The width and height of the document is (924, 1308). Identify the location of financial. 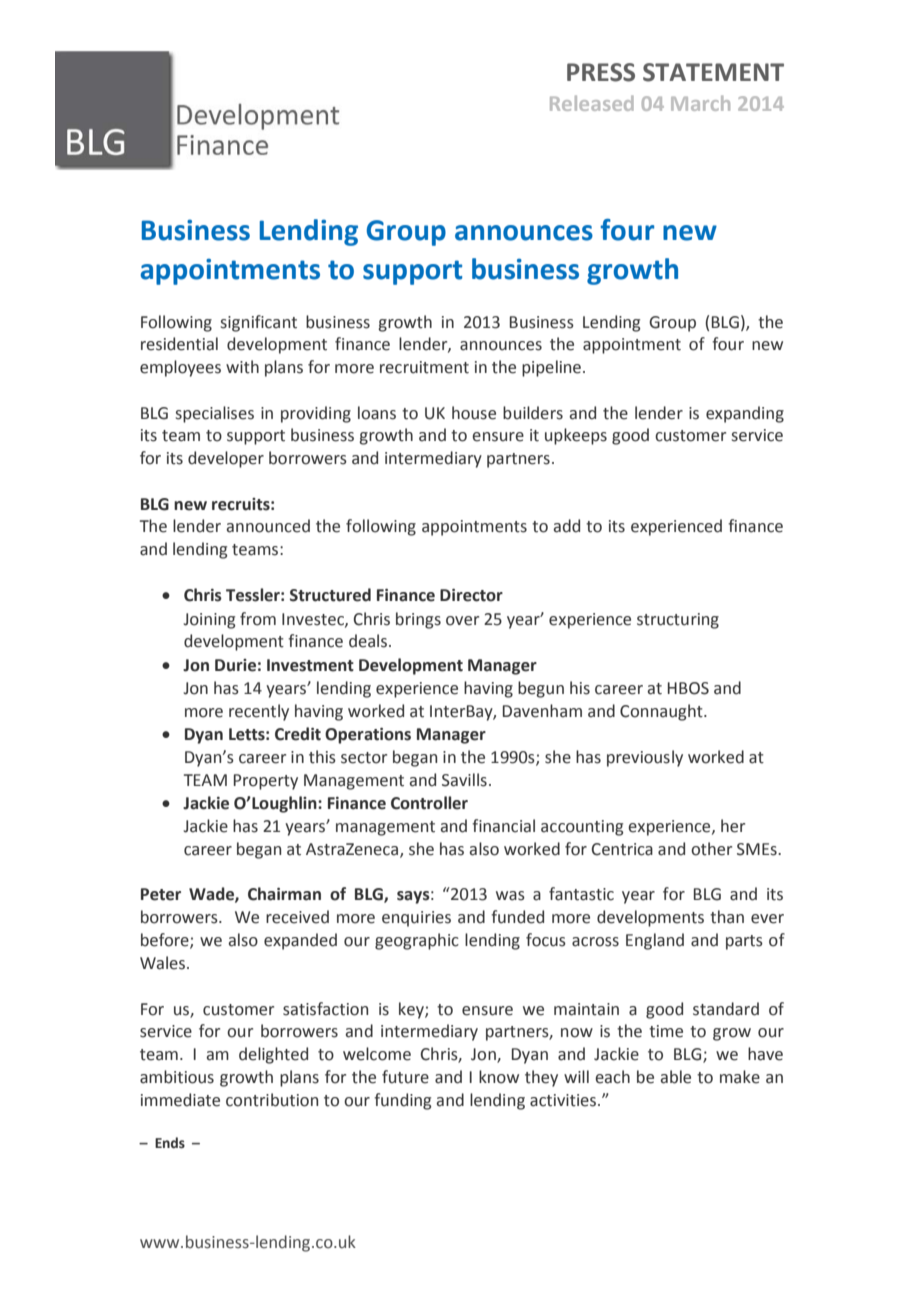
(503, 826).
